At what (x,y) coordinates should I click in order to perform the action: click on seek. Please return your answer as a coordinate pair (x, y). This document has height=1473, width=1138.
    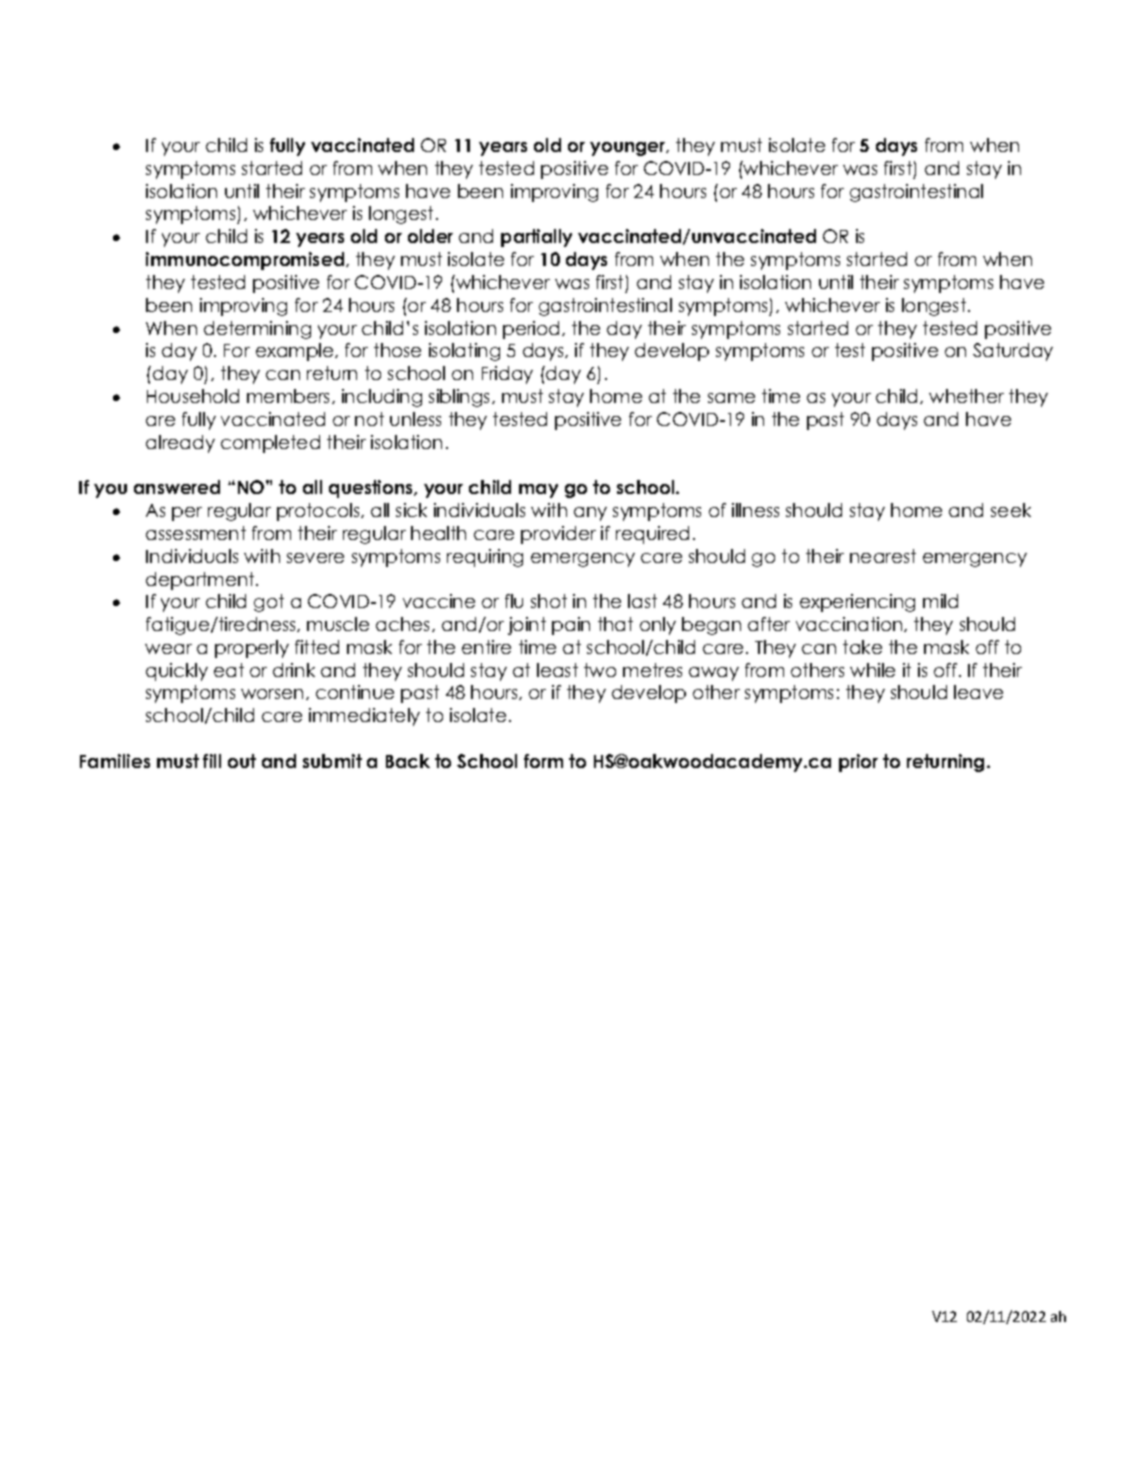
    Looking at the image, I should click on (1011, 510).
